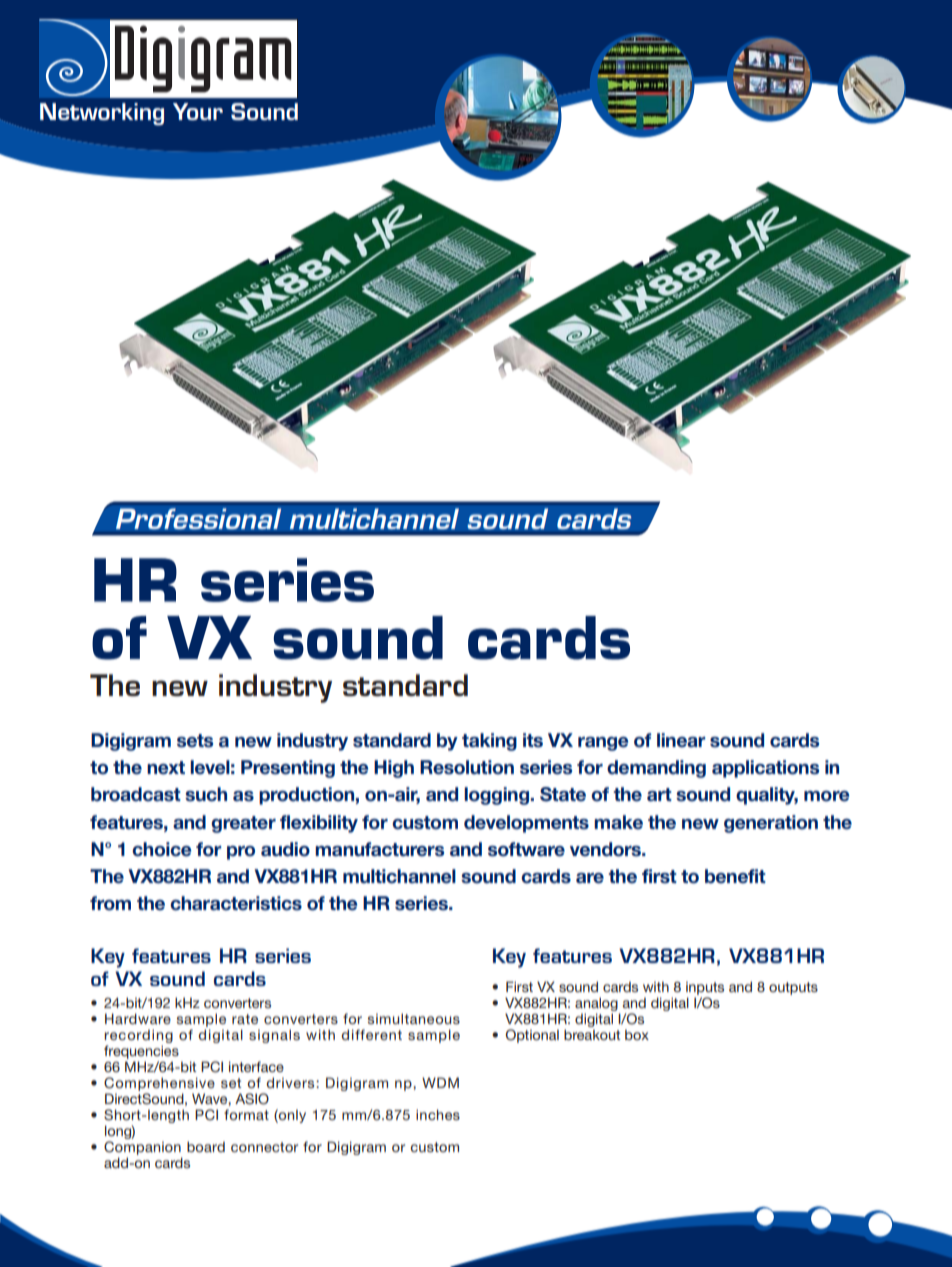 This page has width=952, height=1267. I want to click on software, so click(526, 849).
